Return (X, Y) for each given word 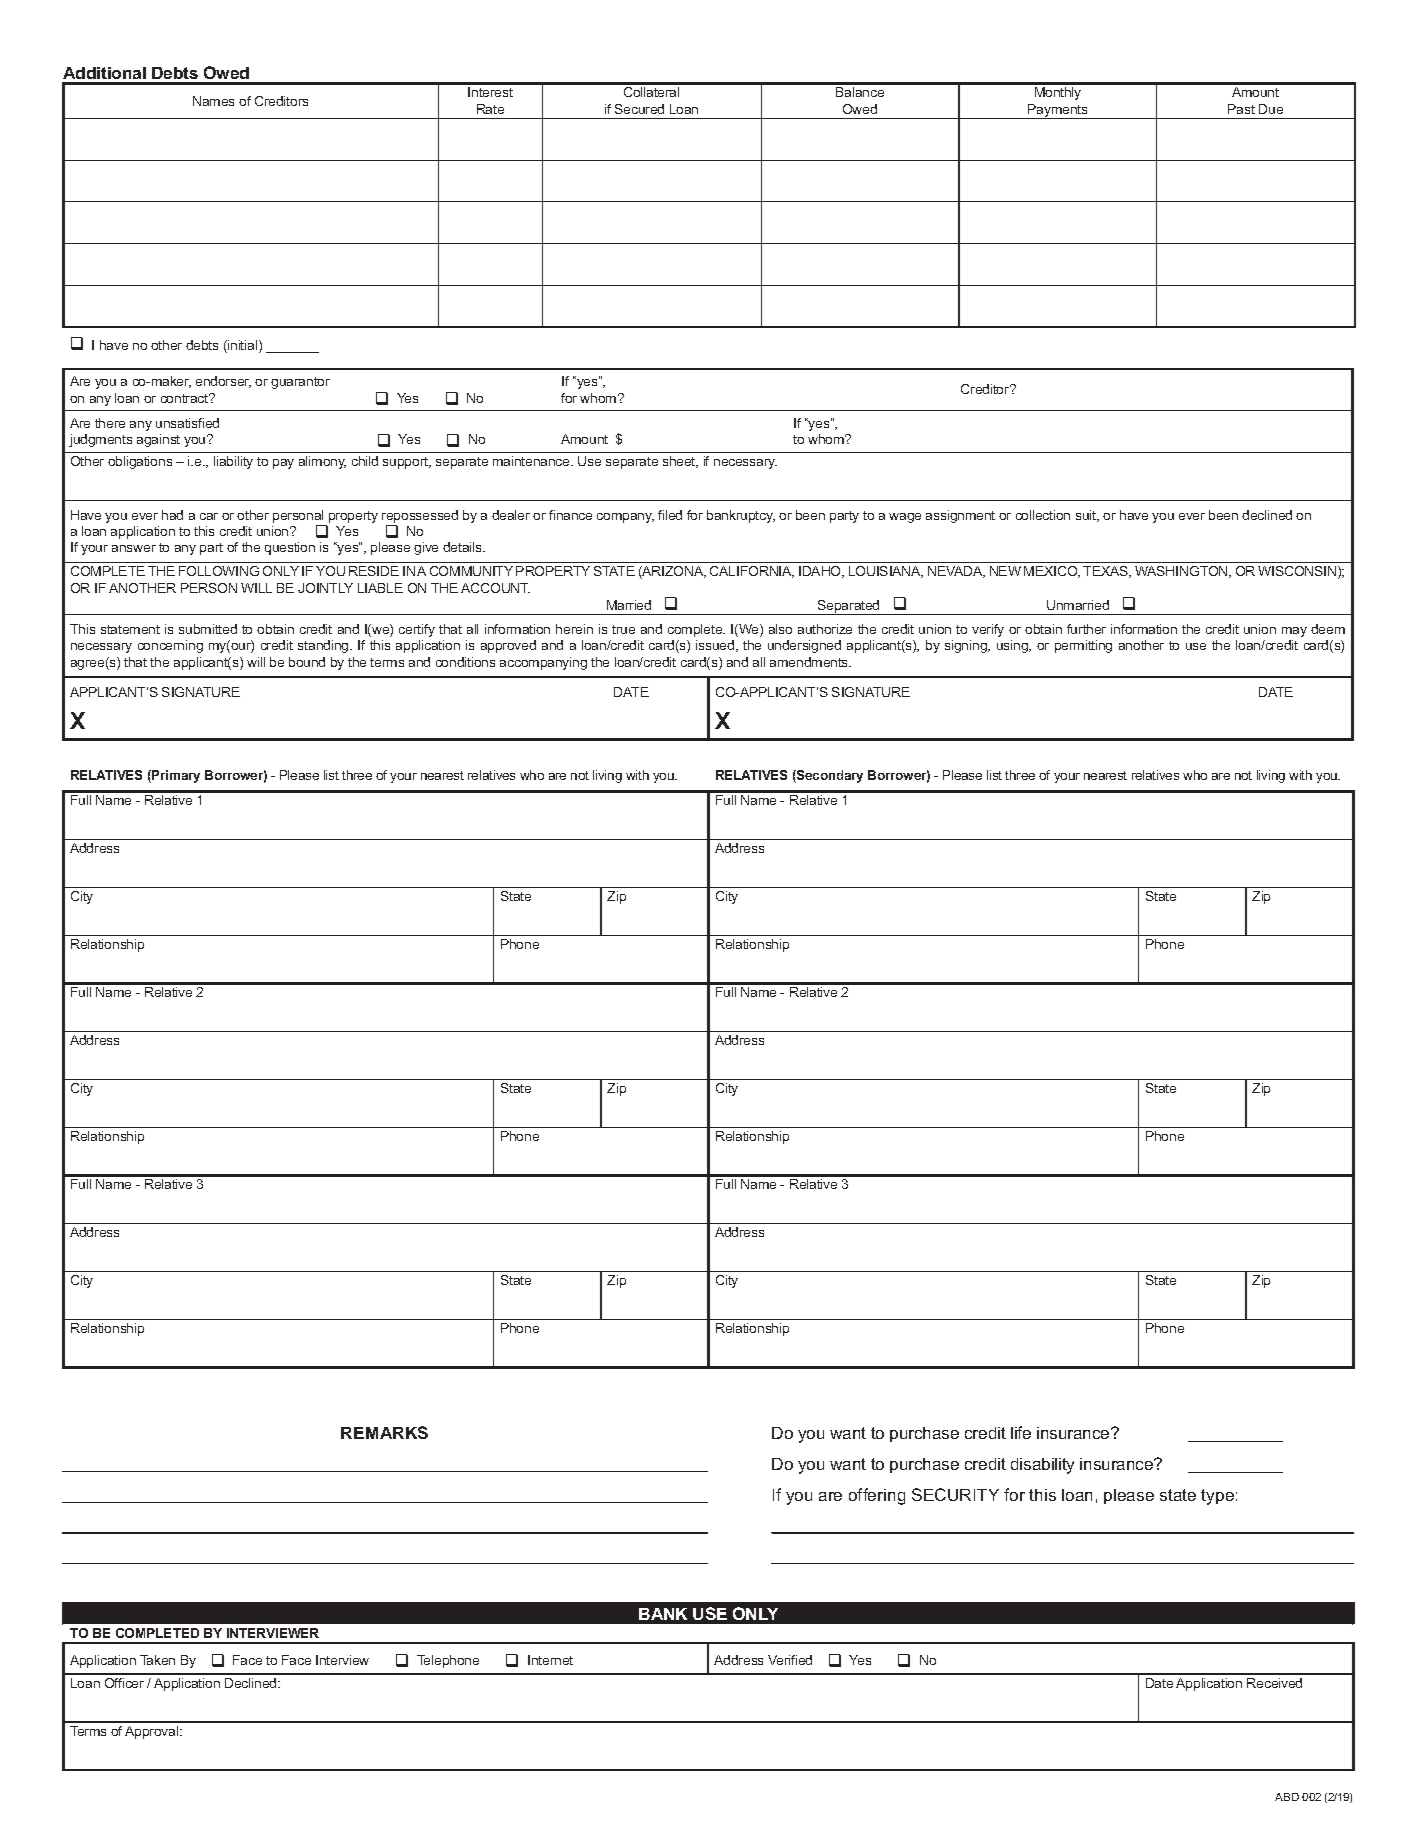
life (1021, 1432)
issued (716, 646)
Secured (639, 109)
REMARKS (384, 1432)
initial (243, 346)
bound (307, 662)
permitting (1083, 646)
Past (1241, 109)
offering (877, 1496)
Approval (153, 1732)
